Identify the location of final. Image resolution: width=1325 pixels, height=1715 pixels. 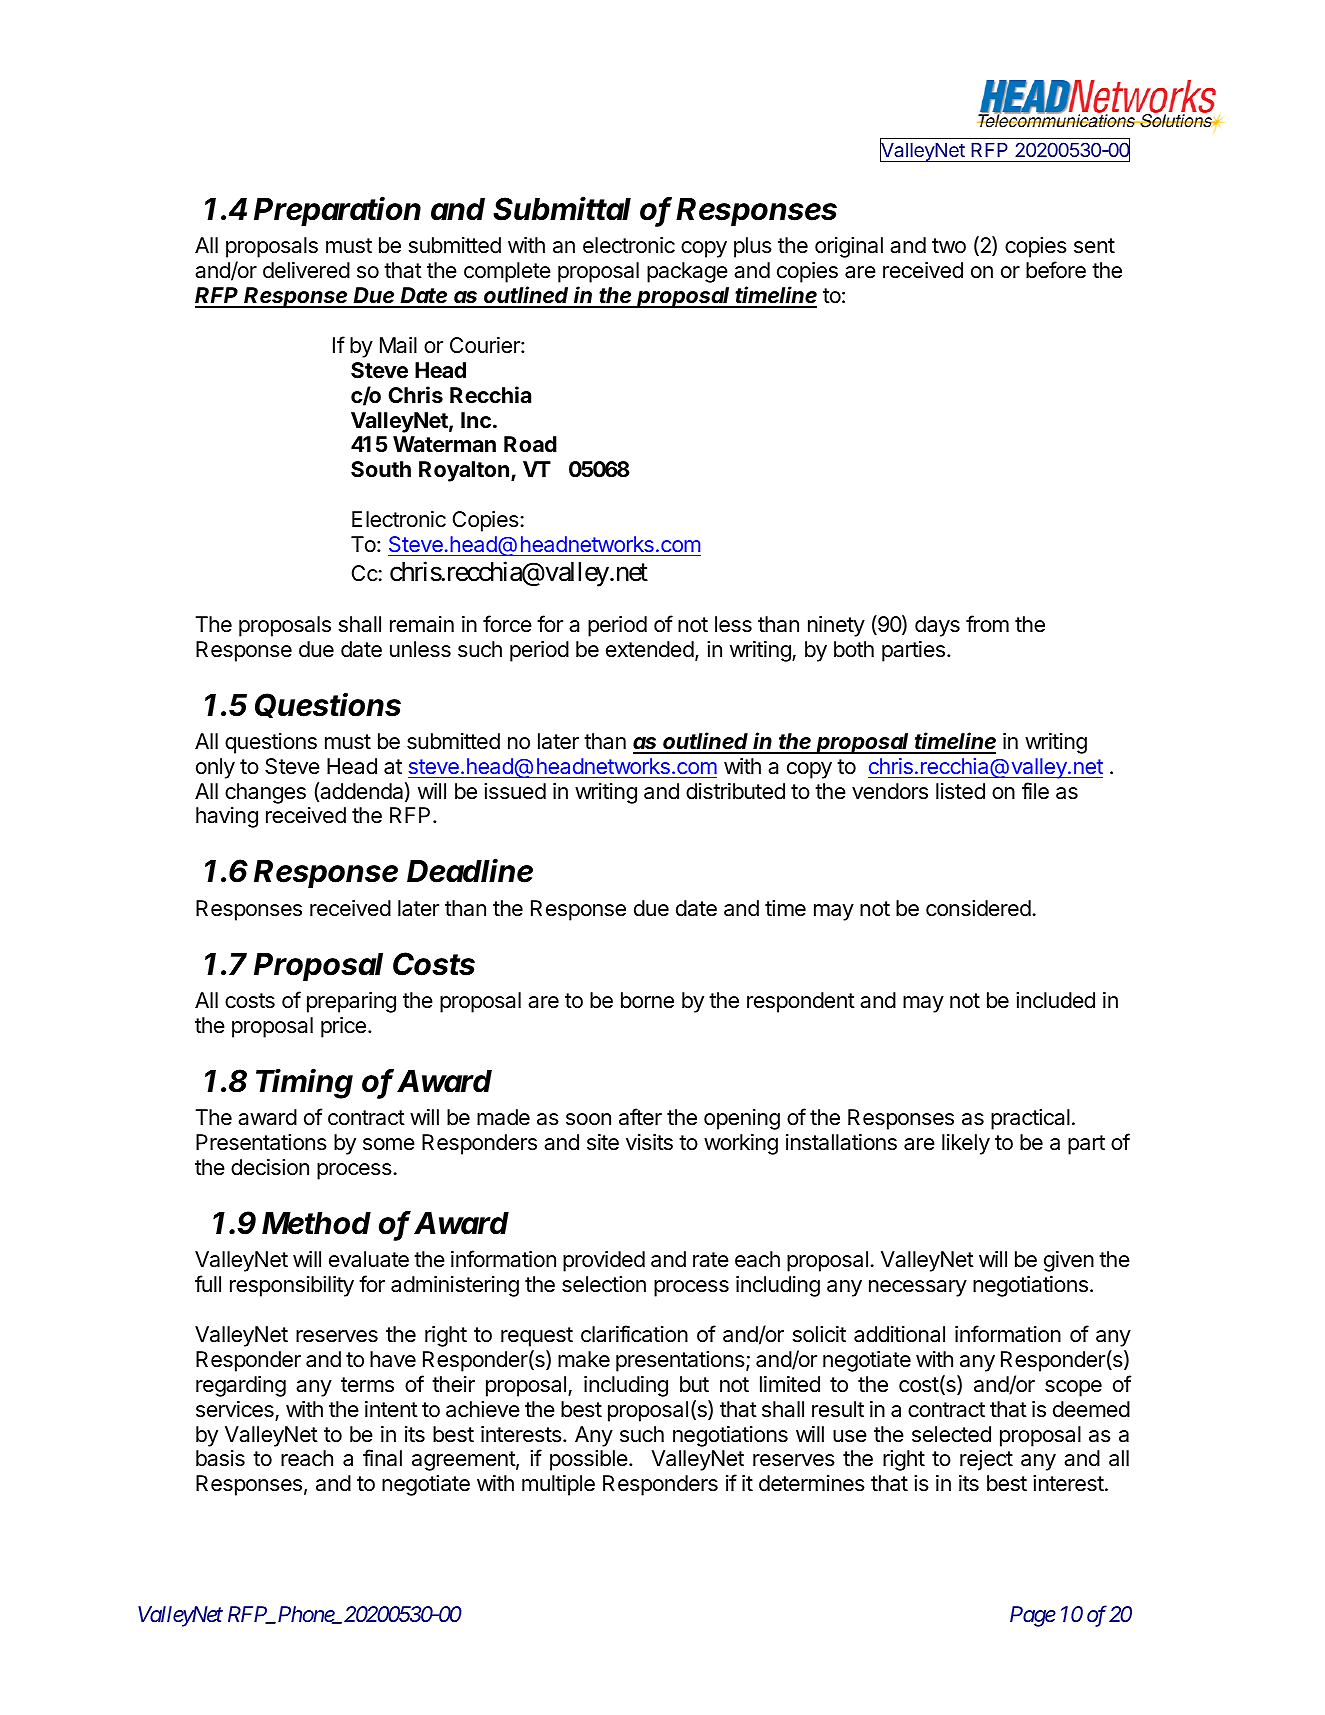
(382, 1458).
